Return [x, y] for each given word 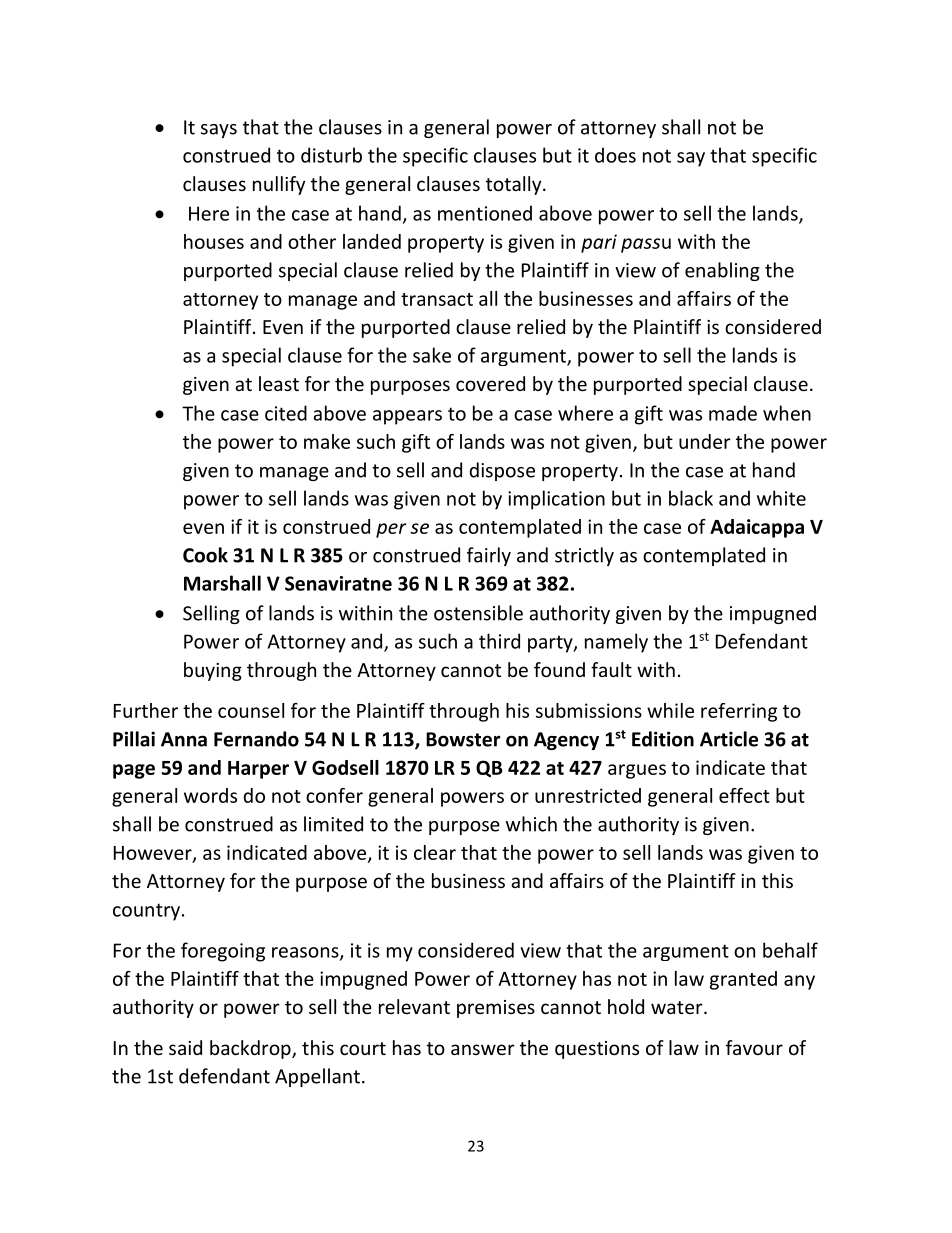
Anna [184, 739]
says [219, 131]
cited [286, 413]
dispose [502, 471]
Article [729, 739]
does [615, 155]
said [185, 1047]
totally [515, 185]
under [705, 441]
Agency [566, 741]
